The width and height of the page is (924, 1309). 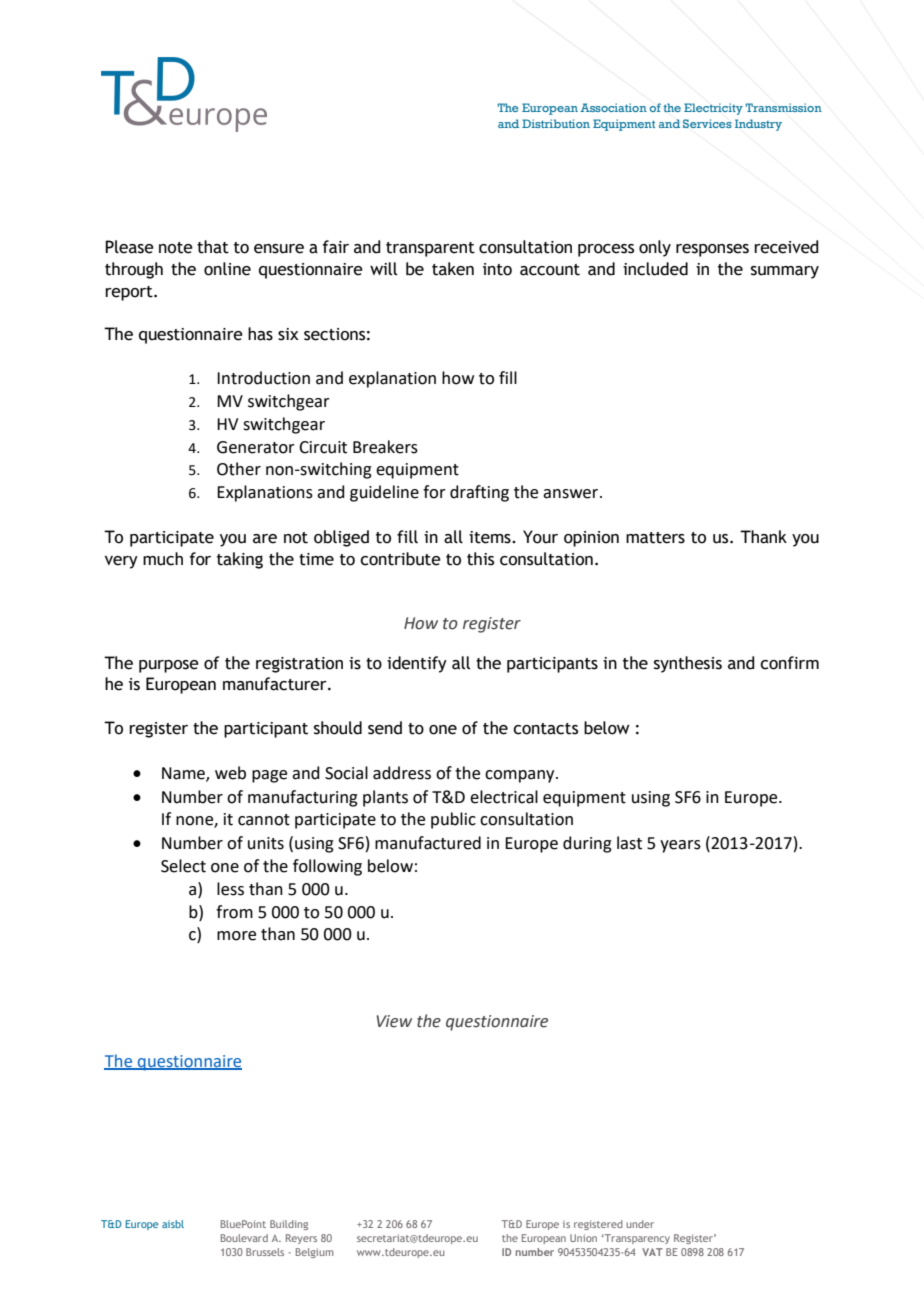 I want to click on Boulevard, so click(x=244, y=1238).
